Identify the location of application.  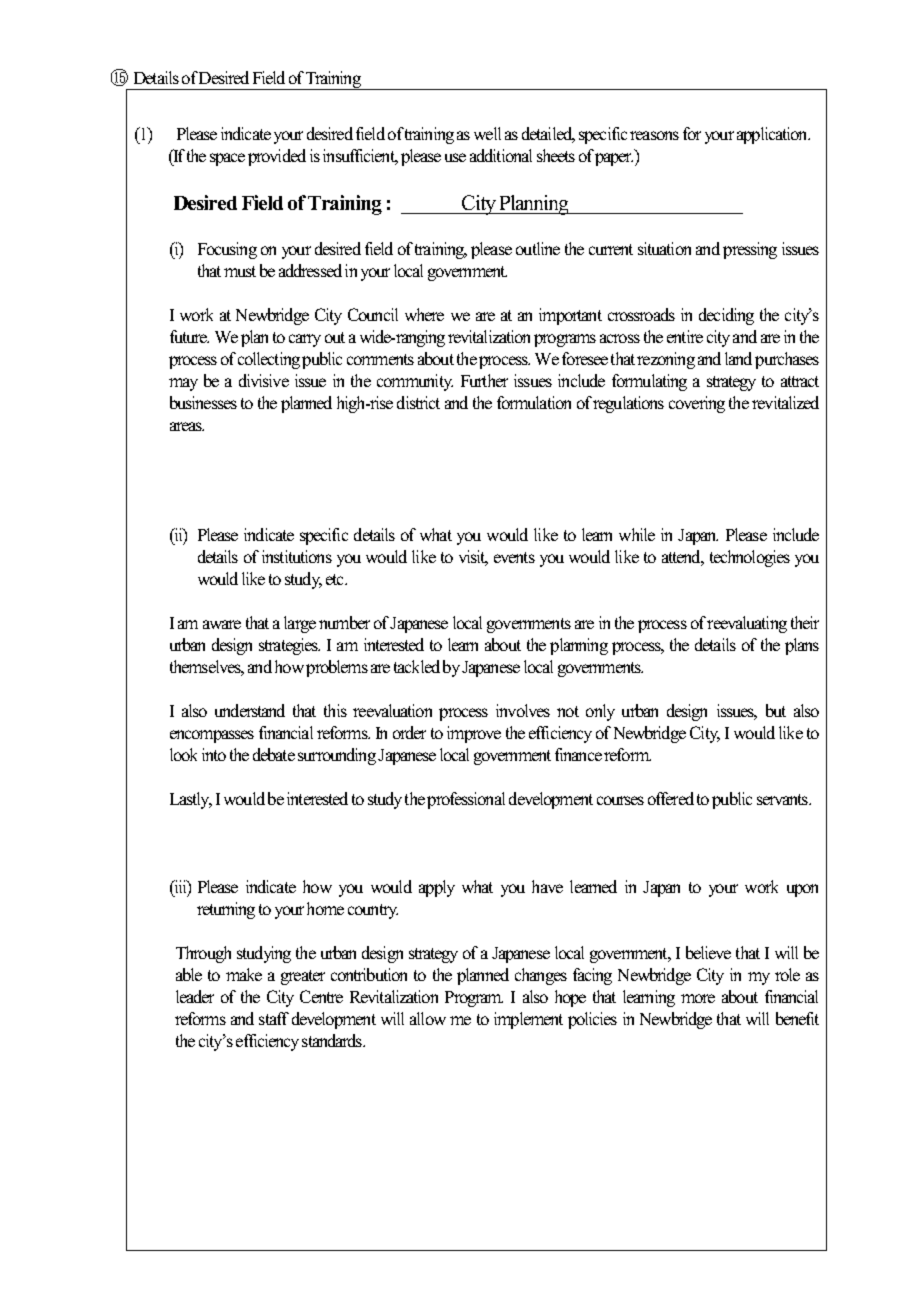
(773, 135).
